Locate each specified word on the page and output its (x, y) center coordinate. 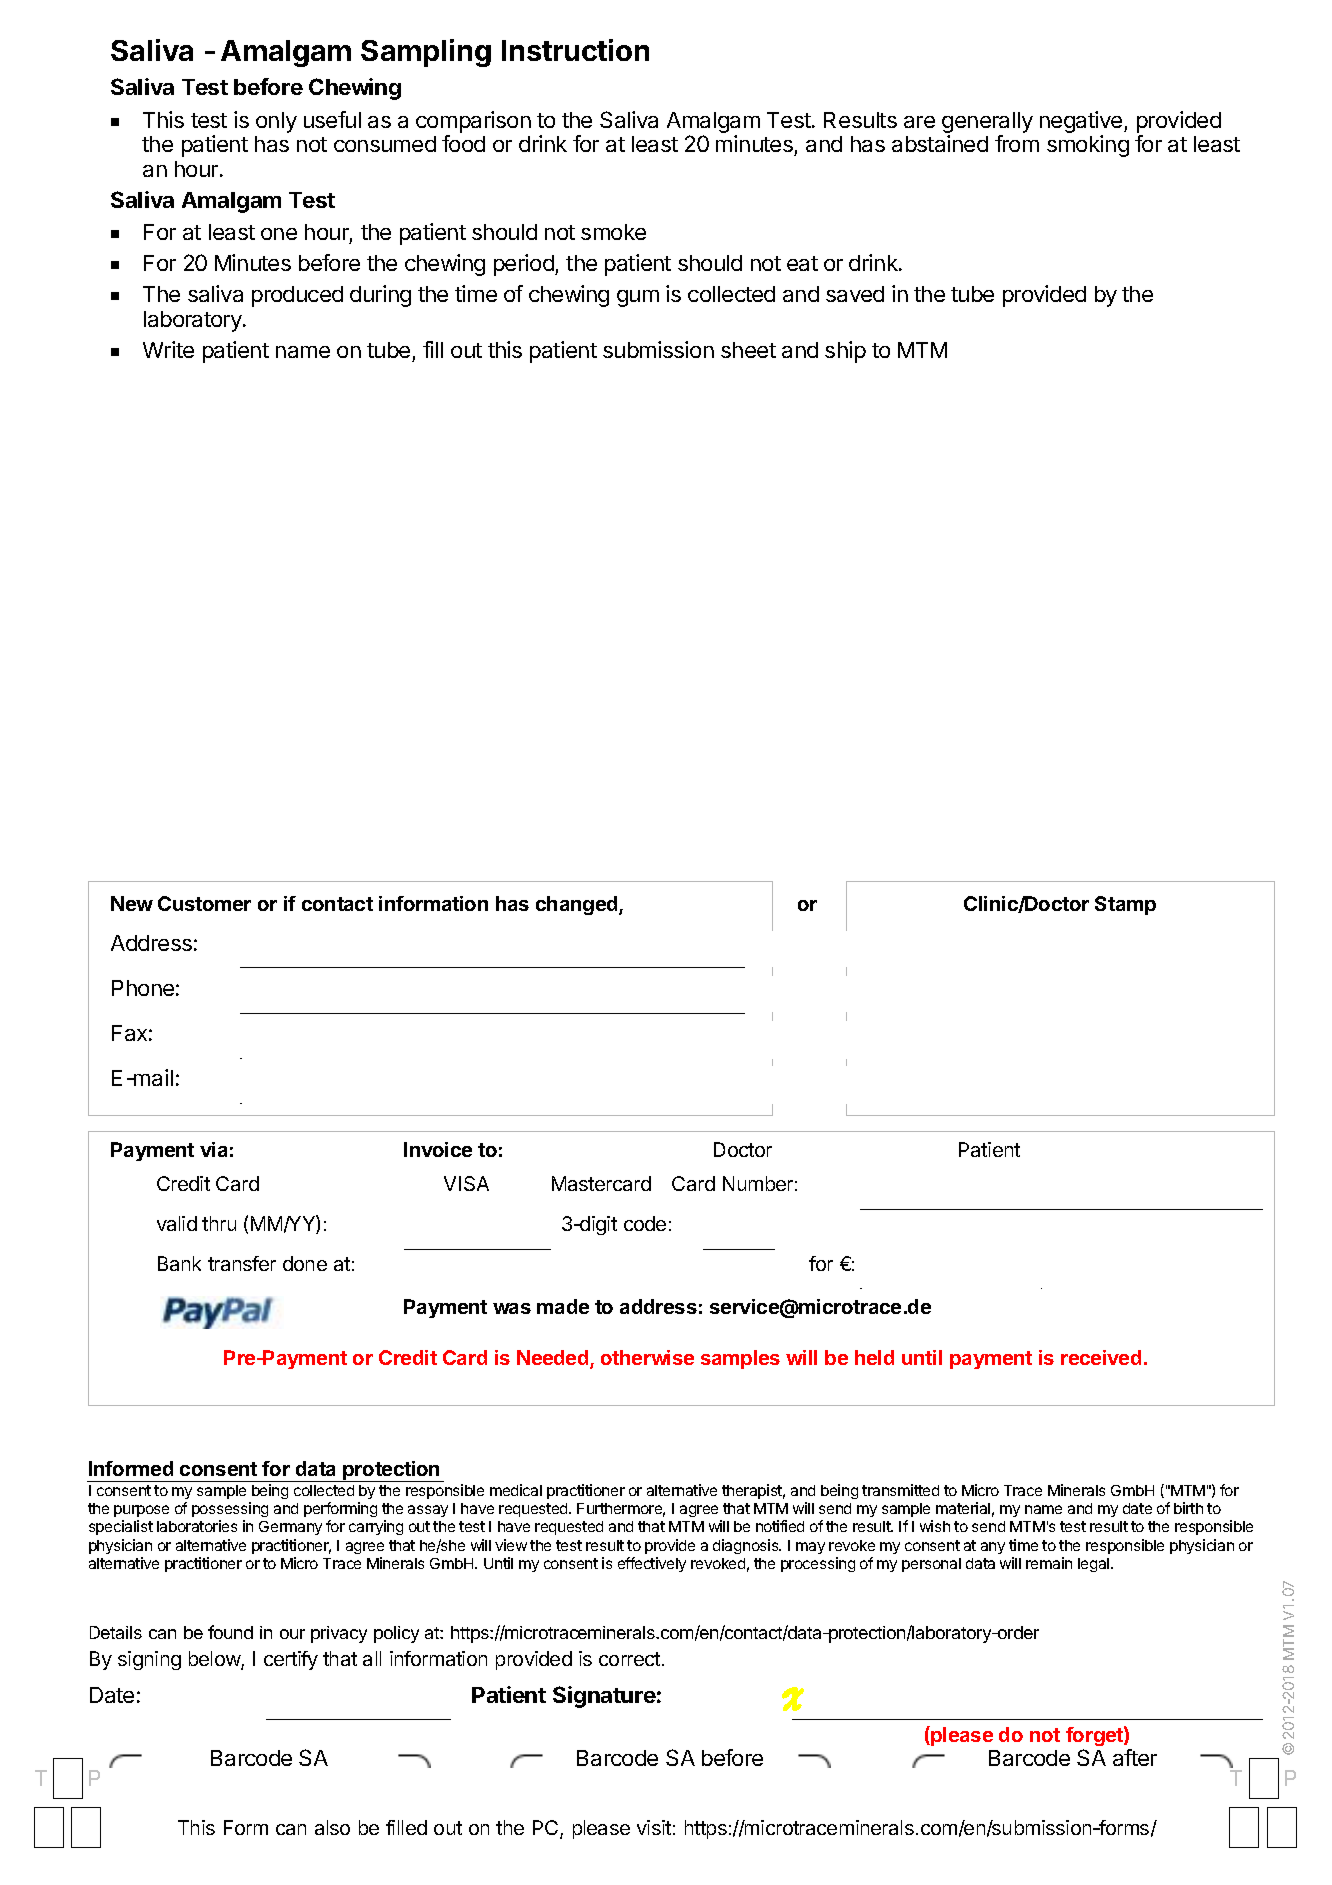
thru (219, 1223)
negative (1082, 122)
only (276, 122)
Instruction (575, 50)
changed (578, 905)
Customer (204, 903)
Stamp (1125, 905)
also (332, 1827)
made (563, 1306)
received (1101, 1357)
